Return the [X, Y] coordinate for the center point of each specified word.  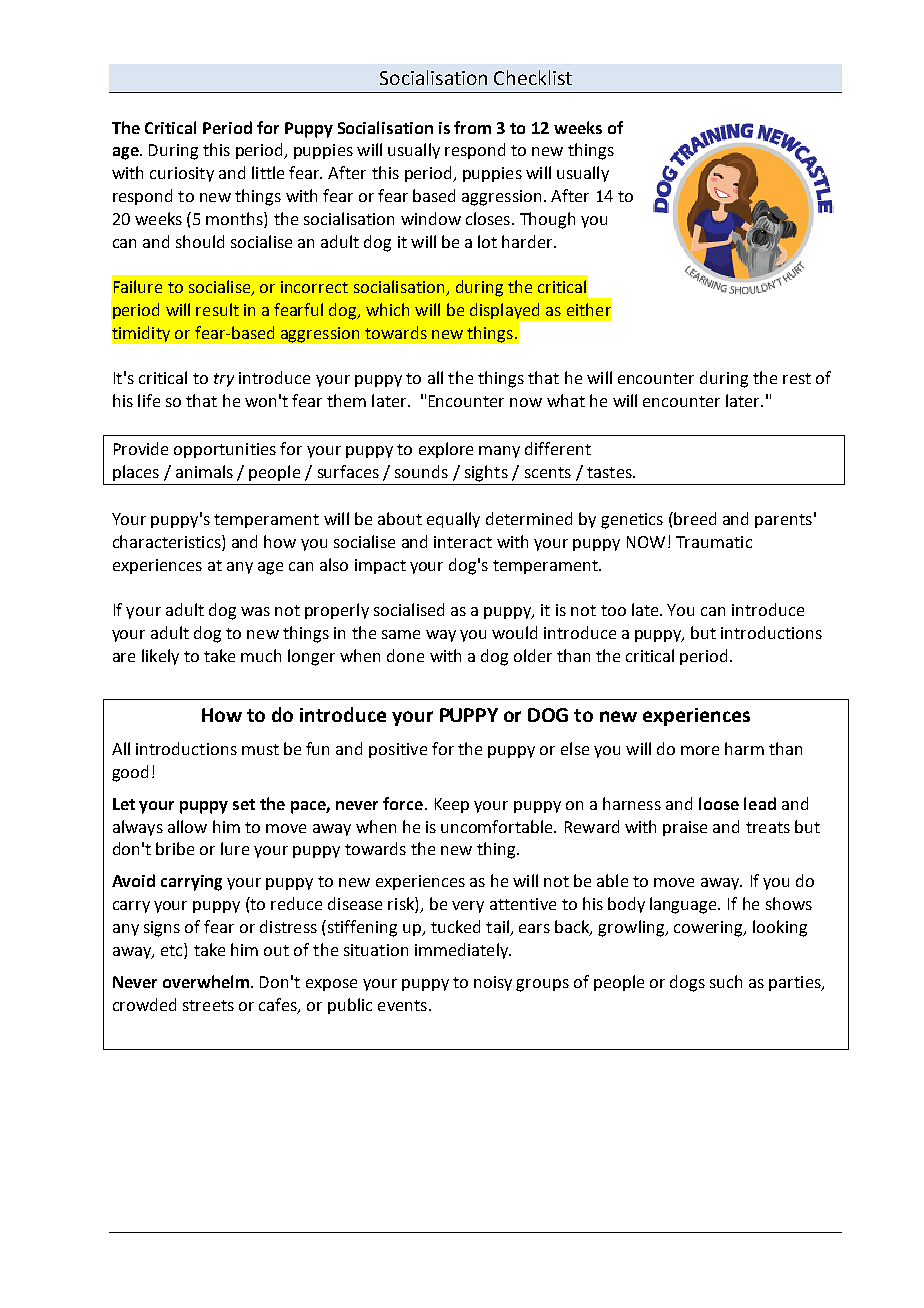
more [700, 750]
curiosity [182, 174]
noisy [493, 983]
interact [463, 542]
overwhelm [207, 981]
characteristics [168, 543]
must [260, 749]
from [472, 127]
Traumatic [714, 542]
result [217, 309]
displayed [506, 312]
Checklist [533, 77]
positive [398, 750]
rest [797, 378]
